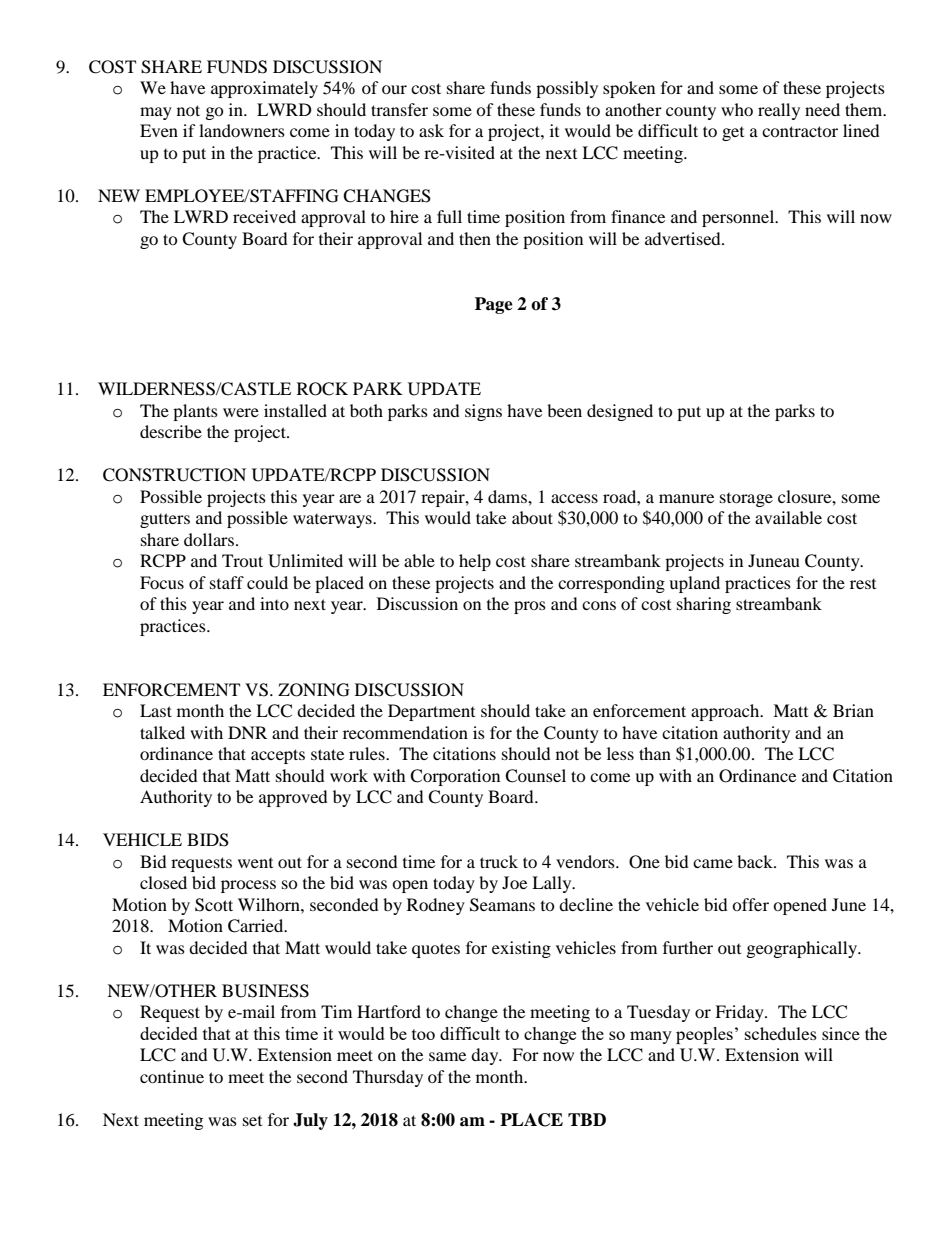  Describe the element at coordinates (499, 861) in the image. I see `truck` at that location.
